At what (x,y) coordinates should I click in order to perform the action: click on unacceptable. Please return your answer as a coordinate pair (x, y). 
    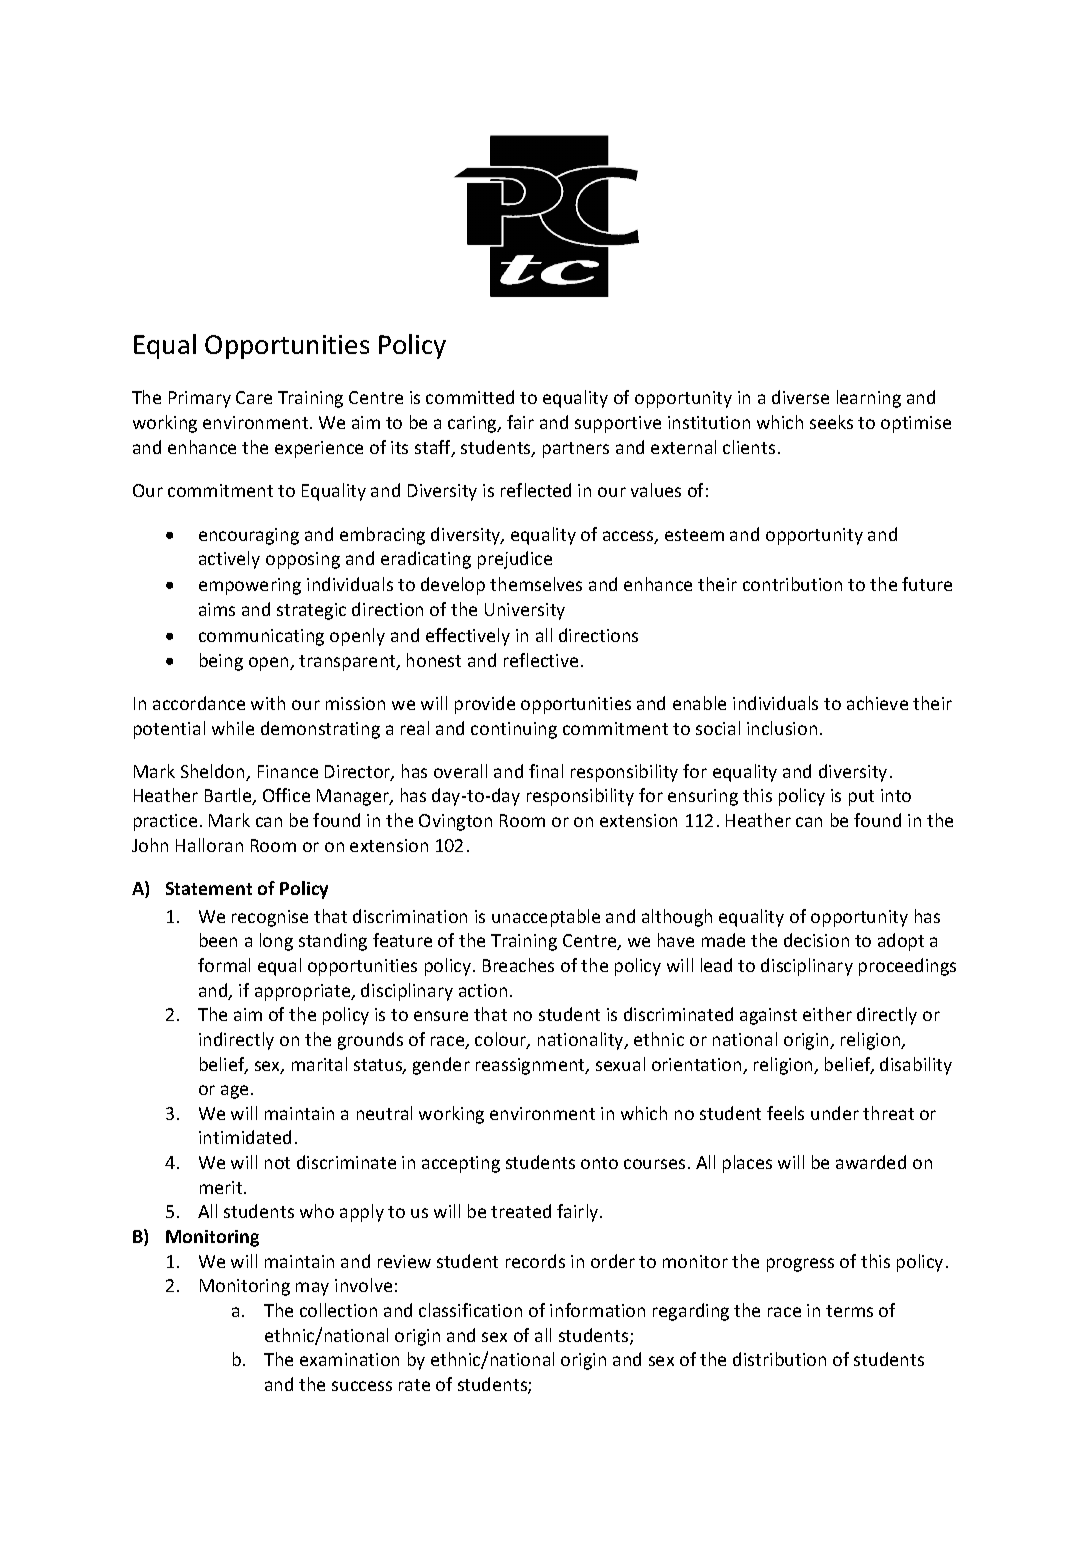
    Looking at the image, I should click on (546, 918).
